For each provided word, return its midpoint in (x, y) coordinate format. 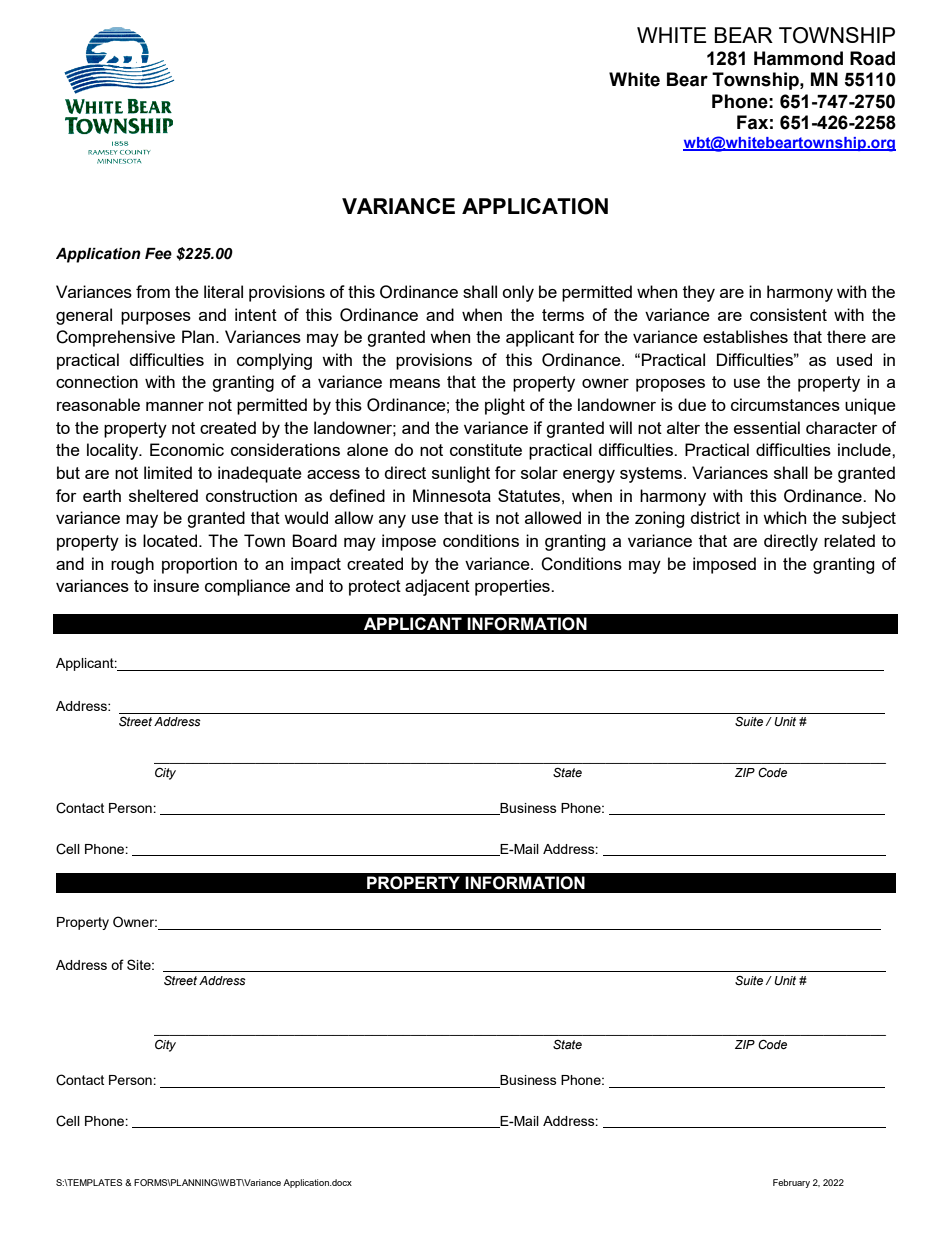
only (518, 293)
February (791, 1183)
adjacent (437, 587)
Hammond (798, 58)
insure (176, 585)
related (849, 540)
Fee (158, 254)
